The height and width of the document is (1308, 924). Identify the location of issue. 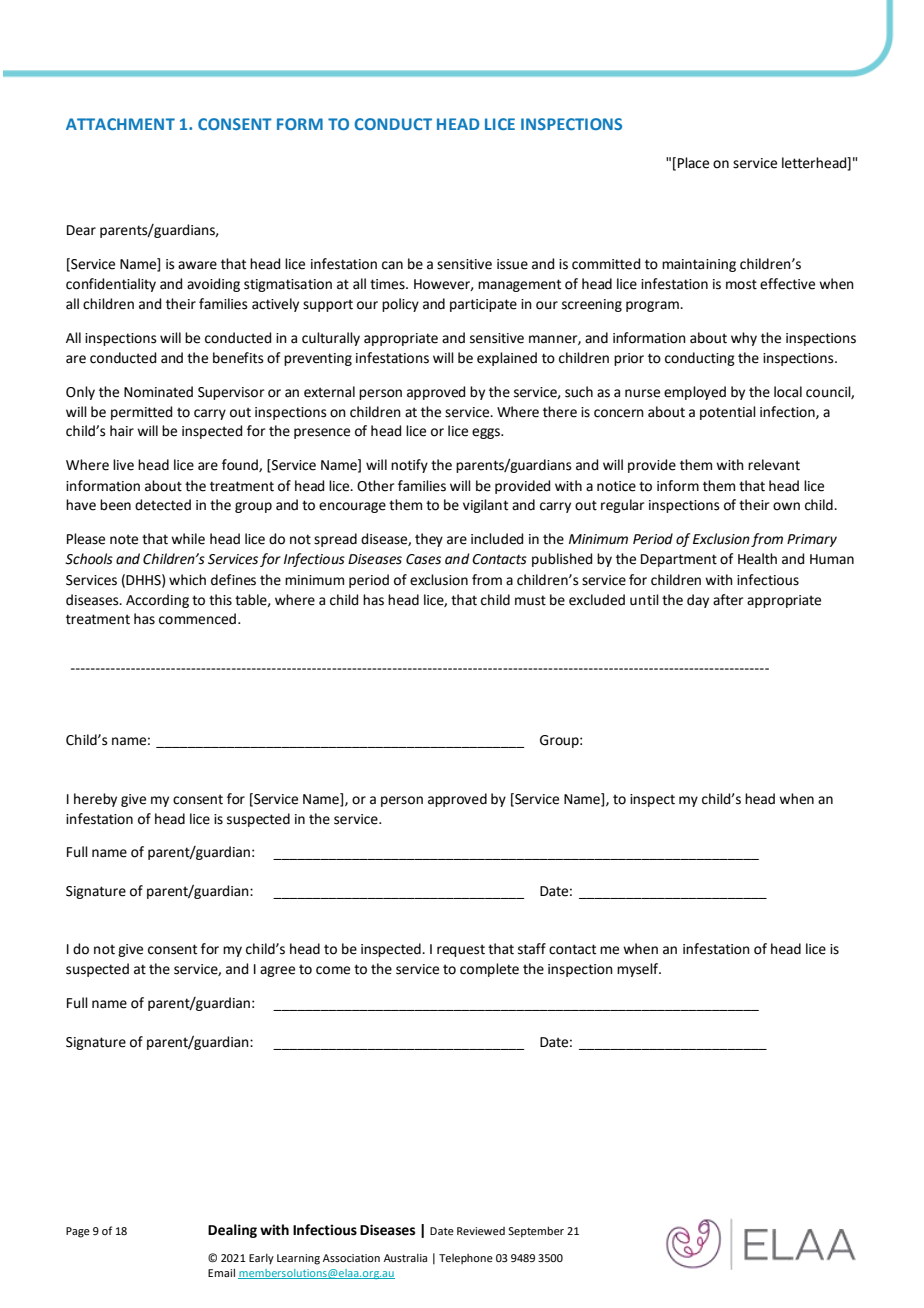
(512, 264).
